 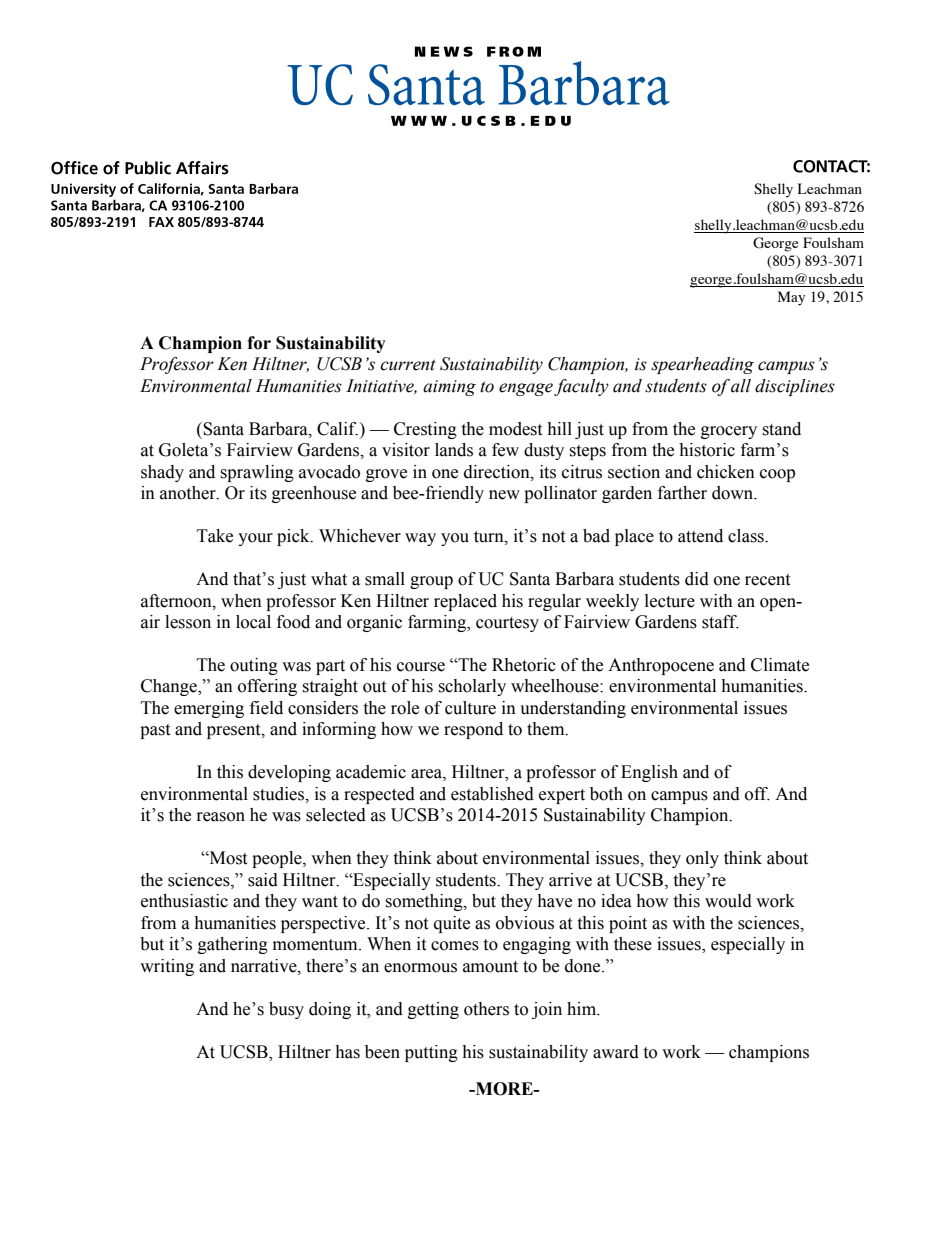 What do you see at coordinates (702, 365) in the page?
I see `spearheading` at bounding box center [702, 365].
